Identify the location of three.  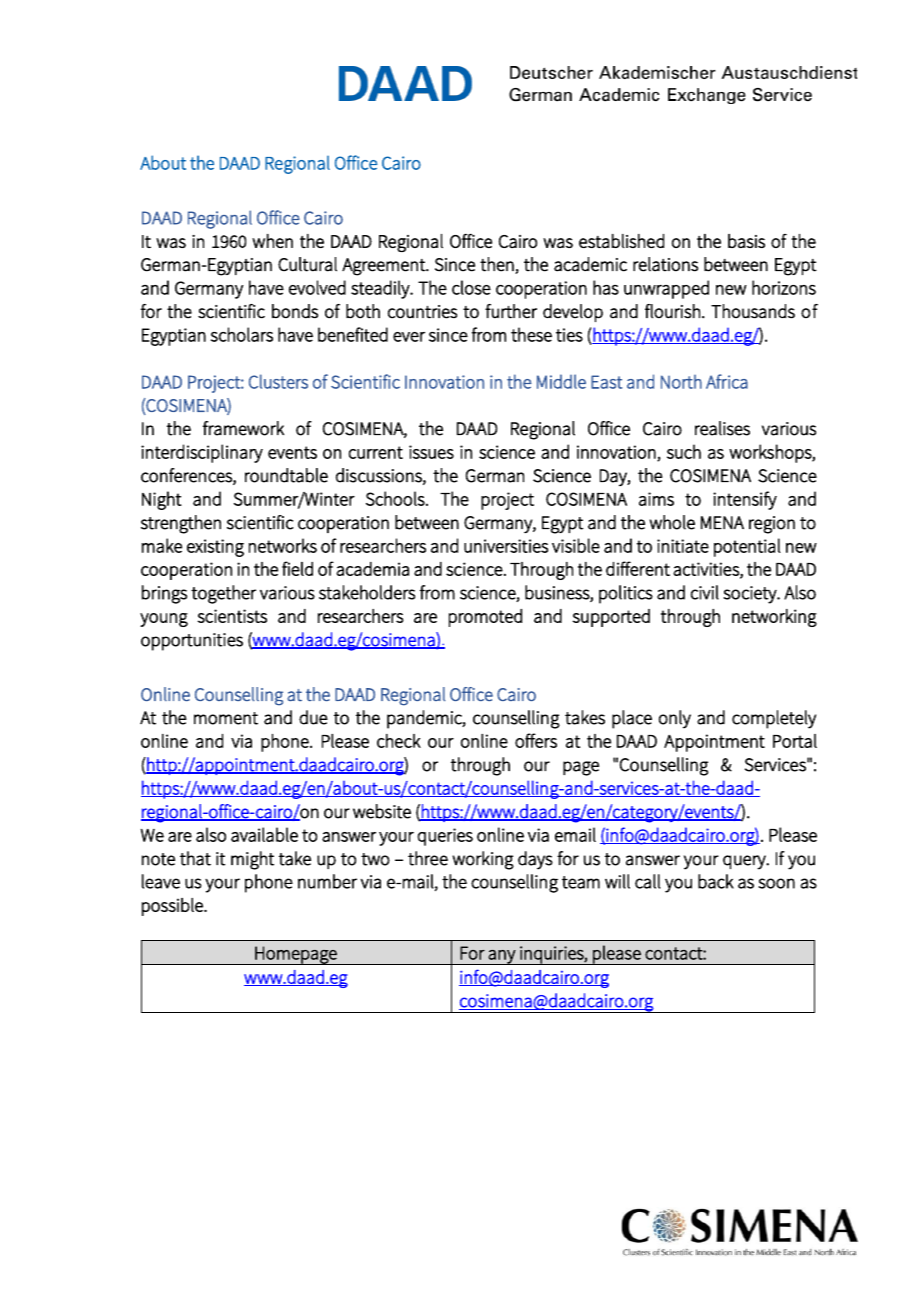
(428, 858).
